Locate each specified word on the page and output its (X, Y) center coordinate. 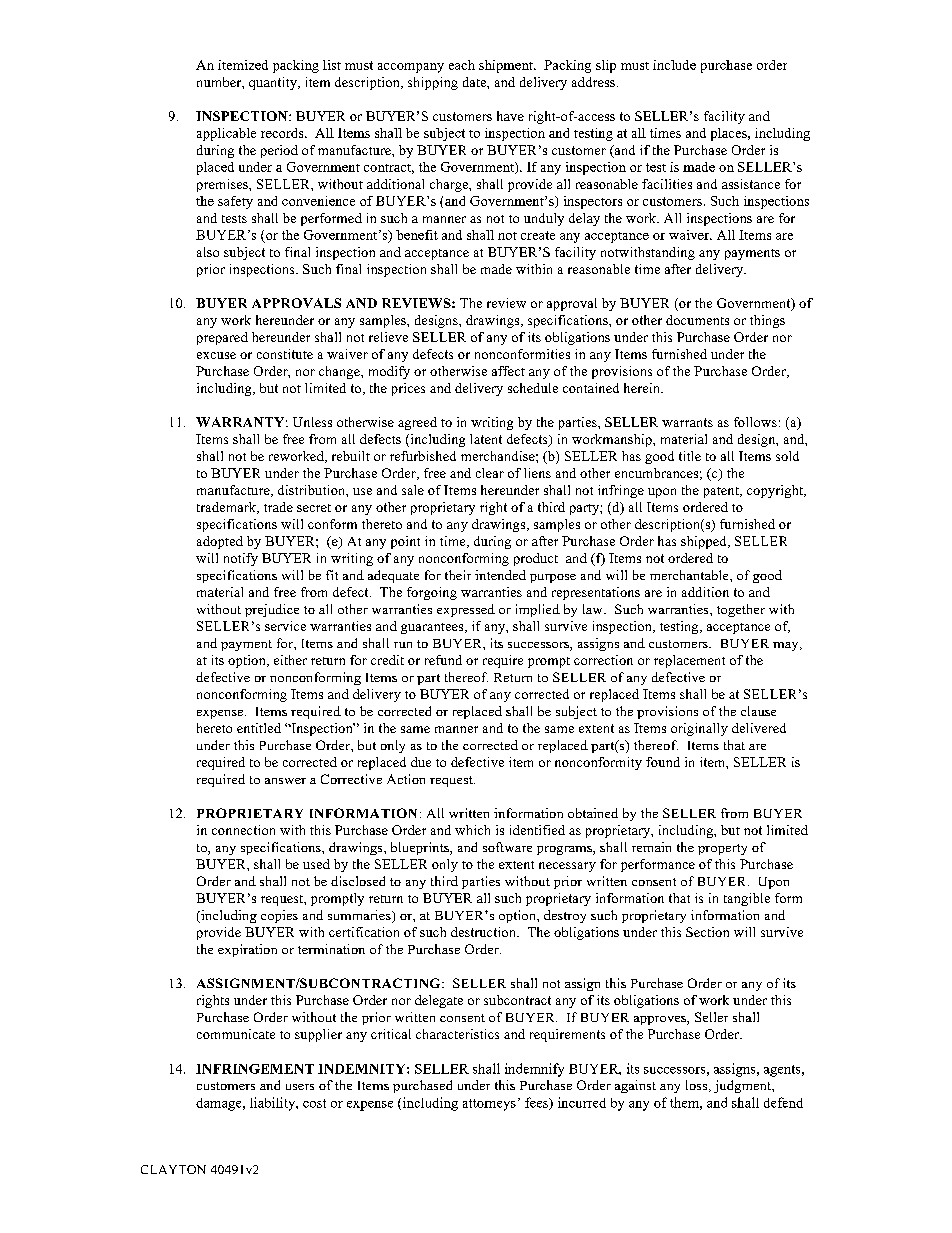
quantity (274, 83)
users (300, 1087)
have (510, 116)
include (674, 65)
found (663, 762)
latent (486, 439)
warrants (687, 422)
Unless (312, 422)
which (472, 830)
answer (285, 781)
